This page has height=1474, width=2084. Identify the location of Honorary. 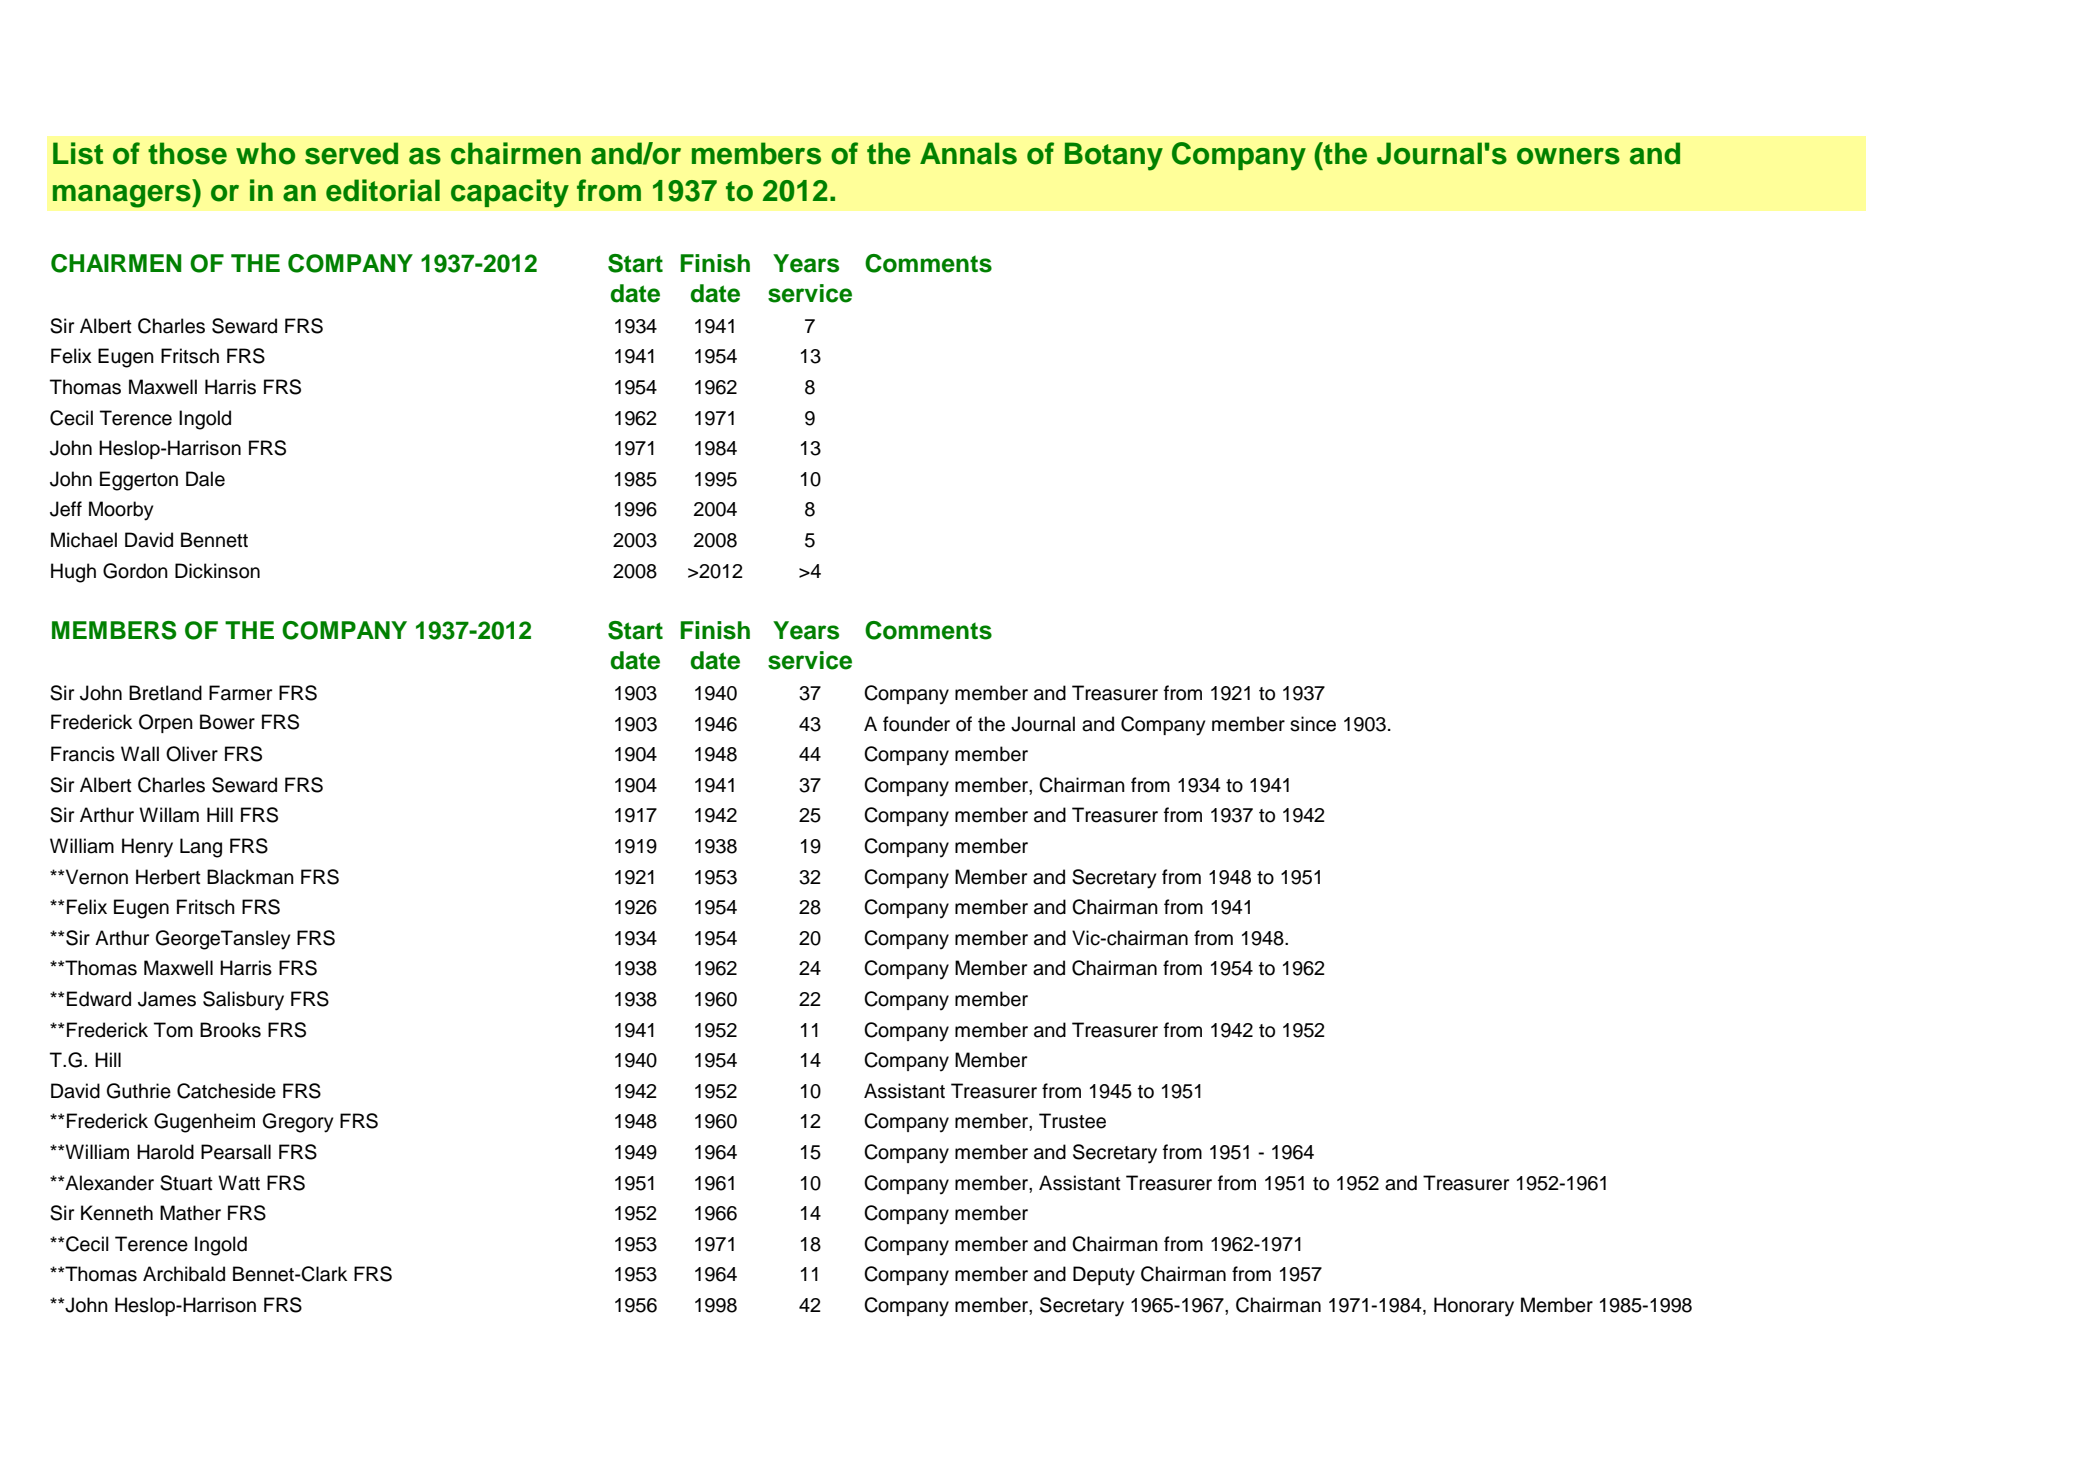
(1474, 1307).
